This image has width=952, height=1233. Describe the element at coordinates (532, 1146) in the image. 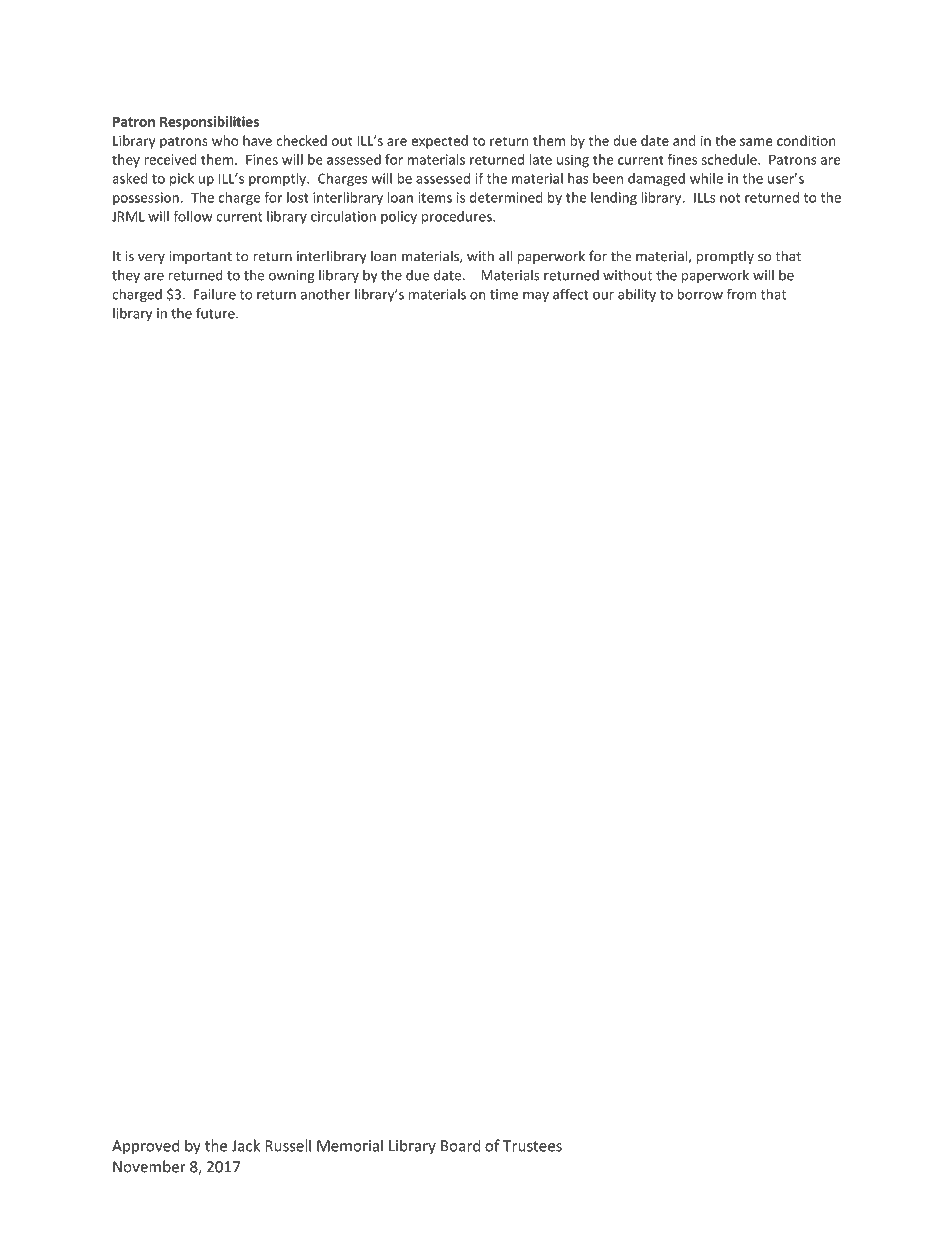

I see `Trustees` at that location.
